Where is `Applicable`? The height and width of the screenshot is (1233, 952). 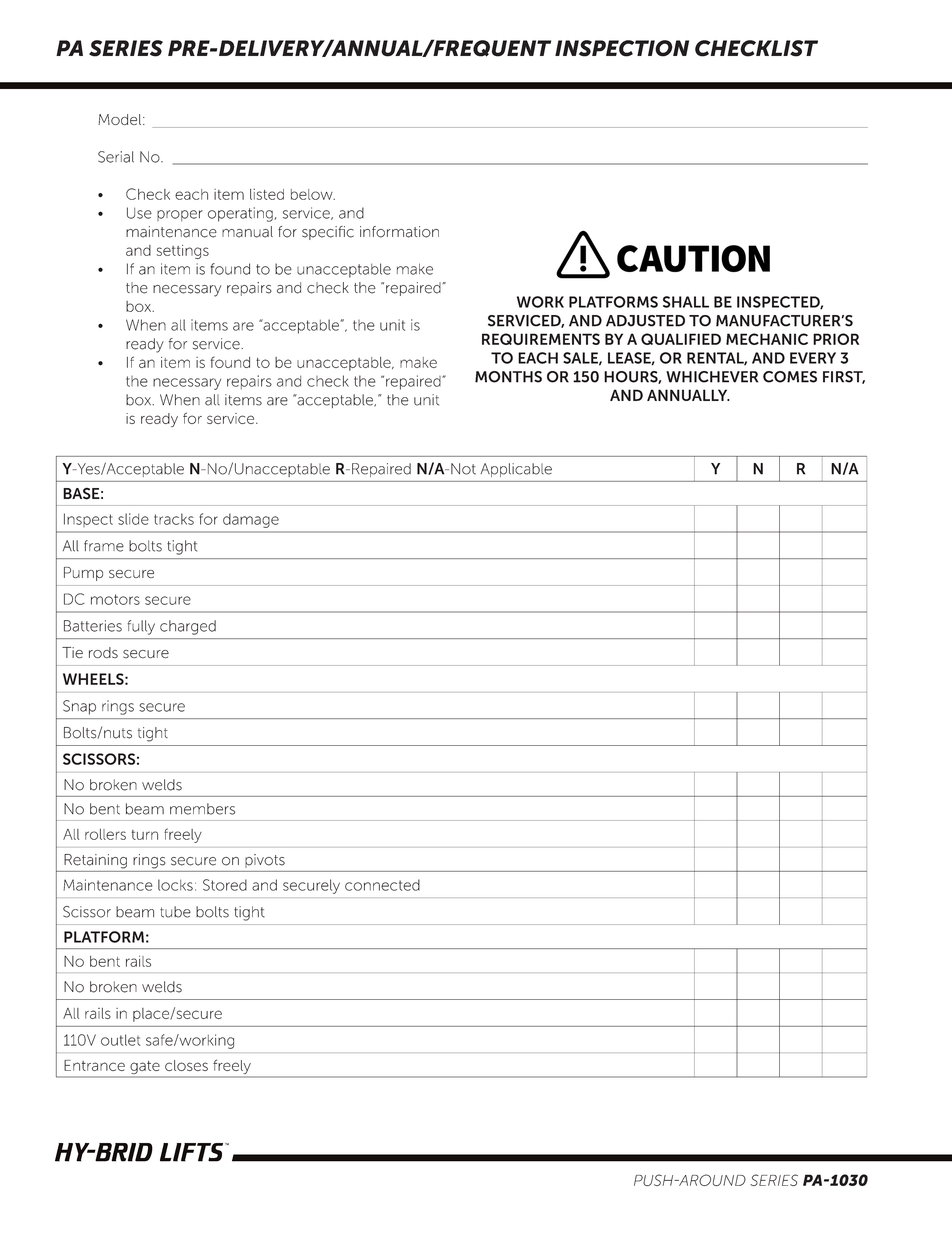 Applicable is located at coordinates (516, 470).
